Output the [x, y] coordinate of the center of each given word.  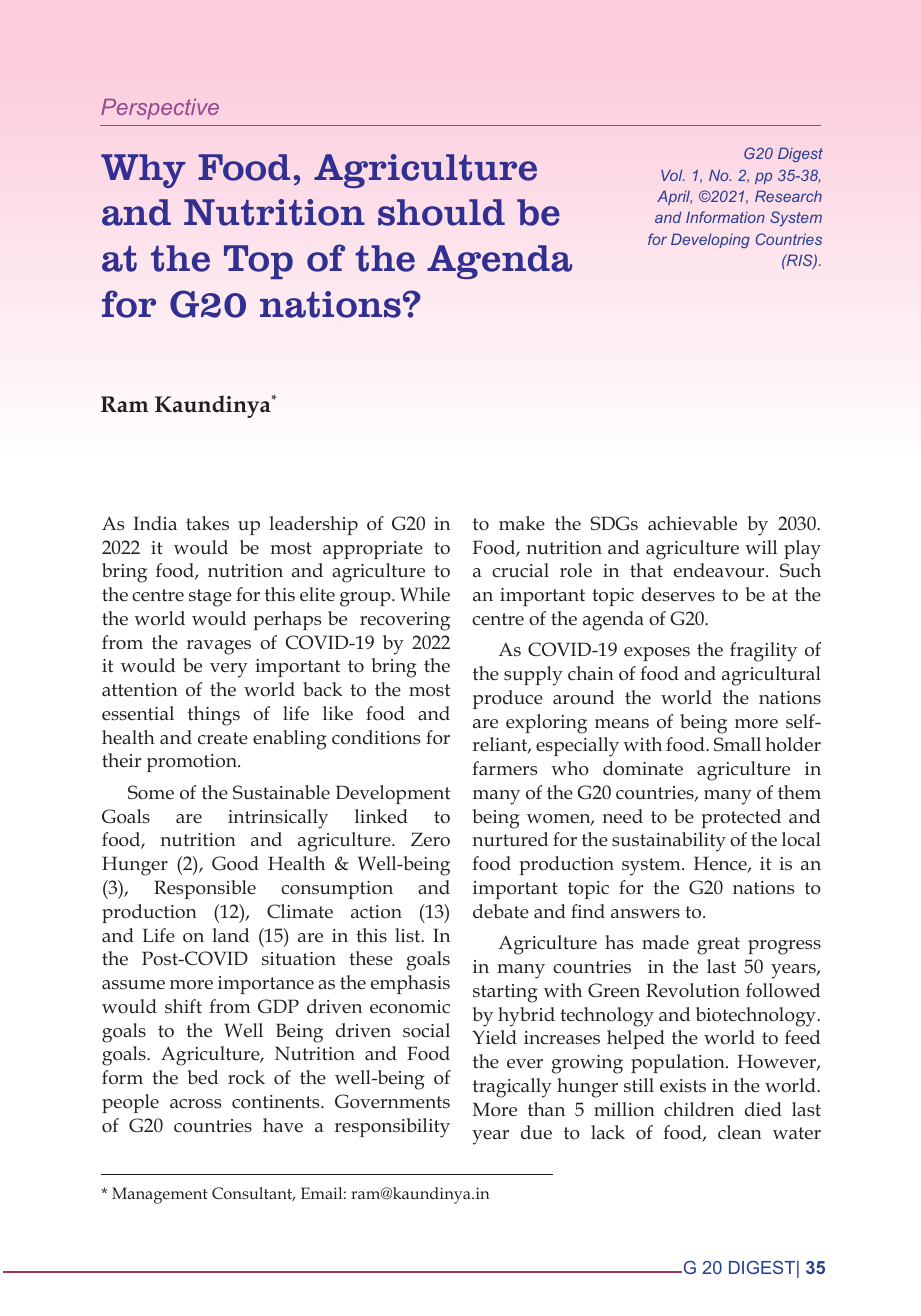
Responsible [205, 889]
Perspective [160, 109]
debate [501, 911]
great [718, 946]
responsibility [392, 1128]
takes [207, 523]
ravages [219, 647]
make [522, 523]
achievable [692, 523]
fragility [763, 652]
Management [160, 1195]
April [674, 197]
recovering [405, 621]
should [441, 212]
